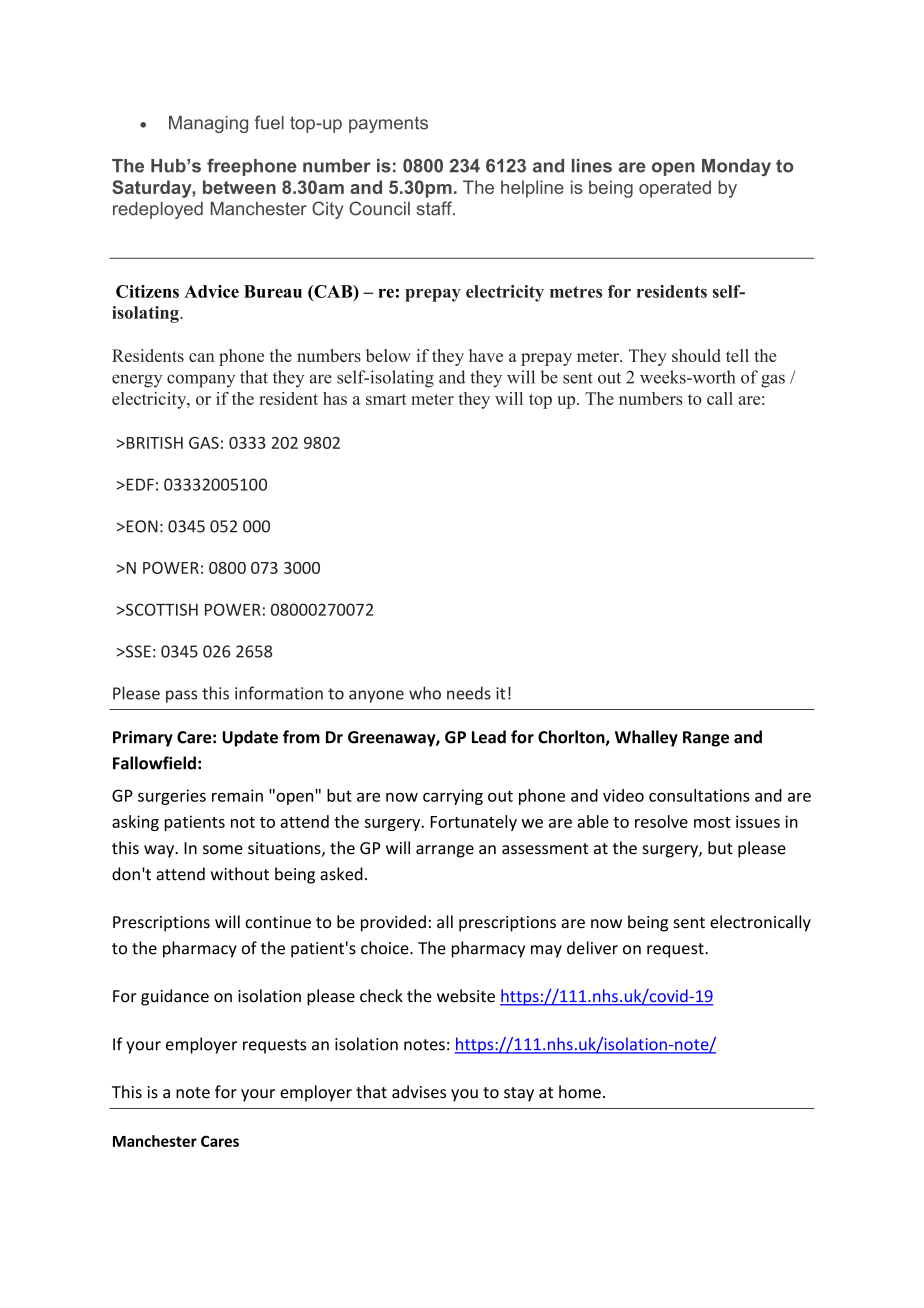  I want to click on Fortunately, so click(474, 823).
